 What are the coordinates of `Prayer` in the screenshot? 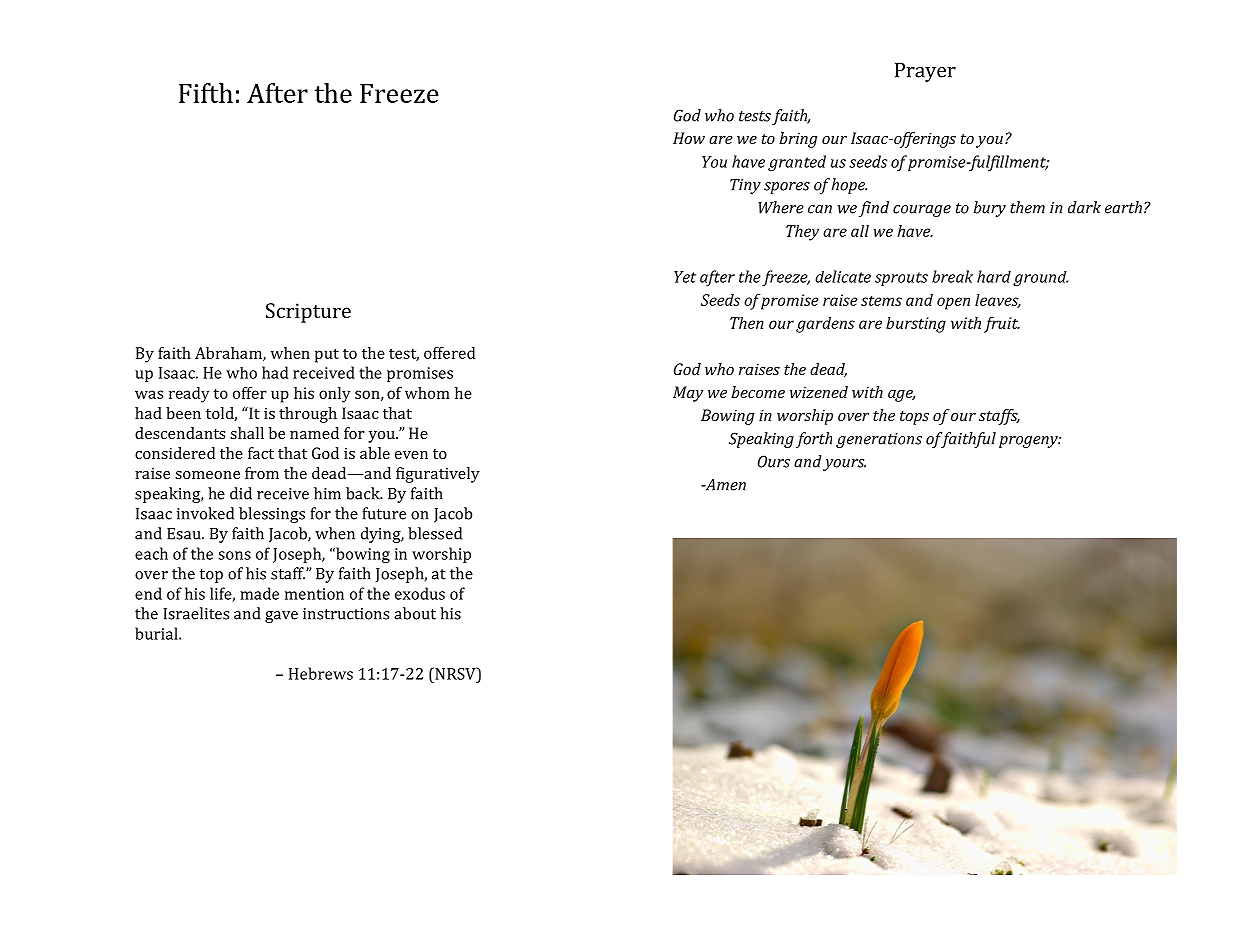 It's located at (925, 72).
